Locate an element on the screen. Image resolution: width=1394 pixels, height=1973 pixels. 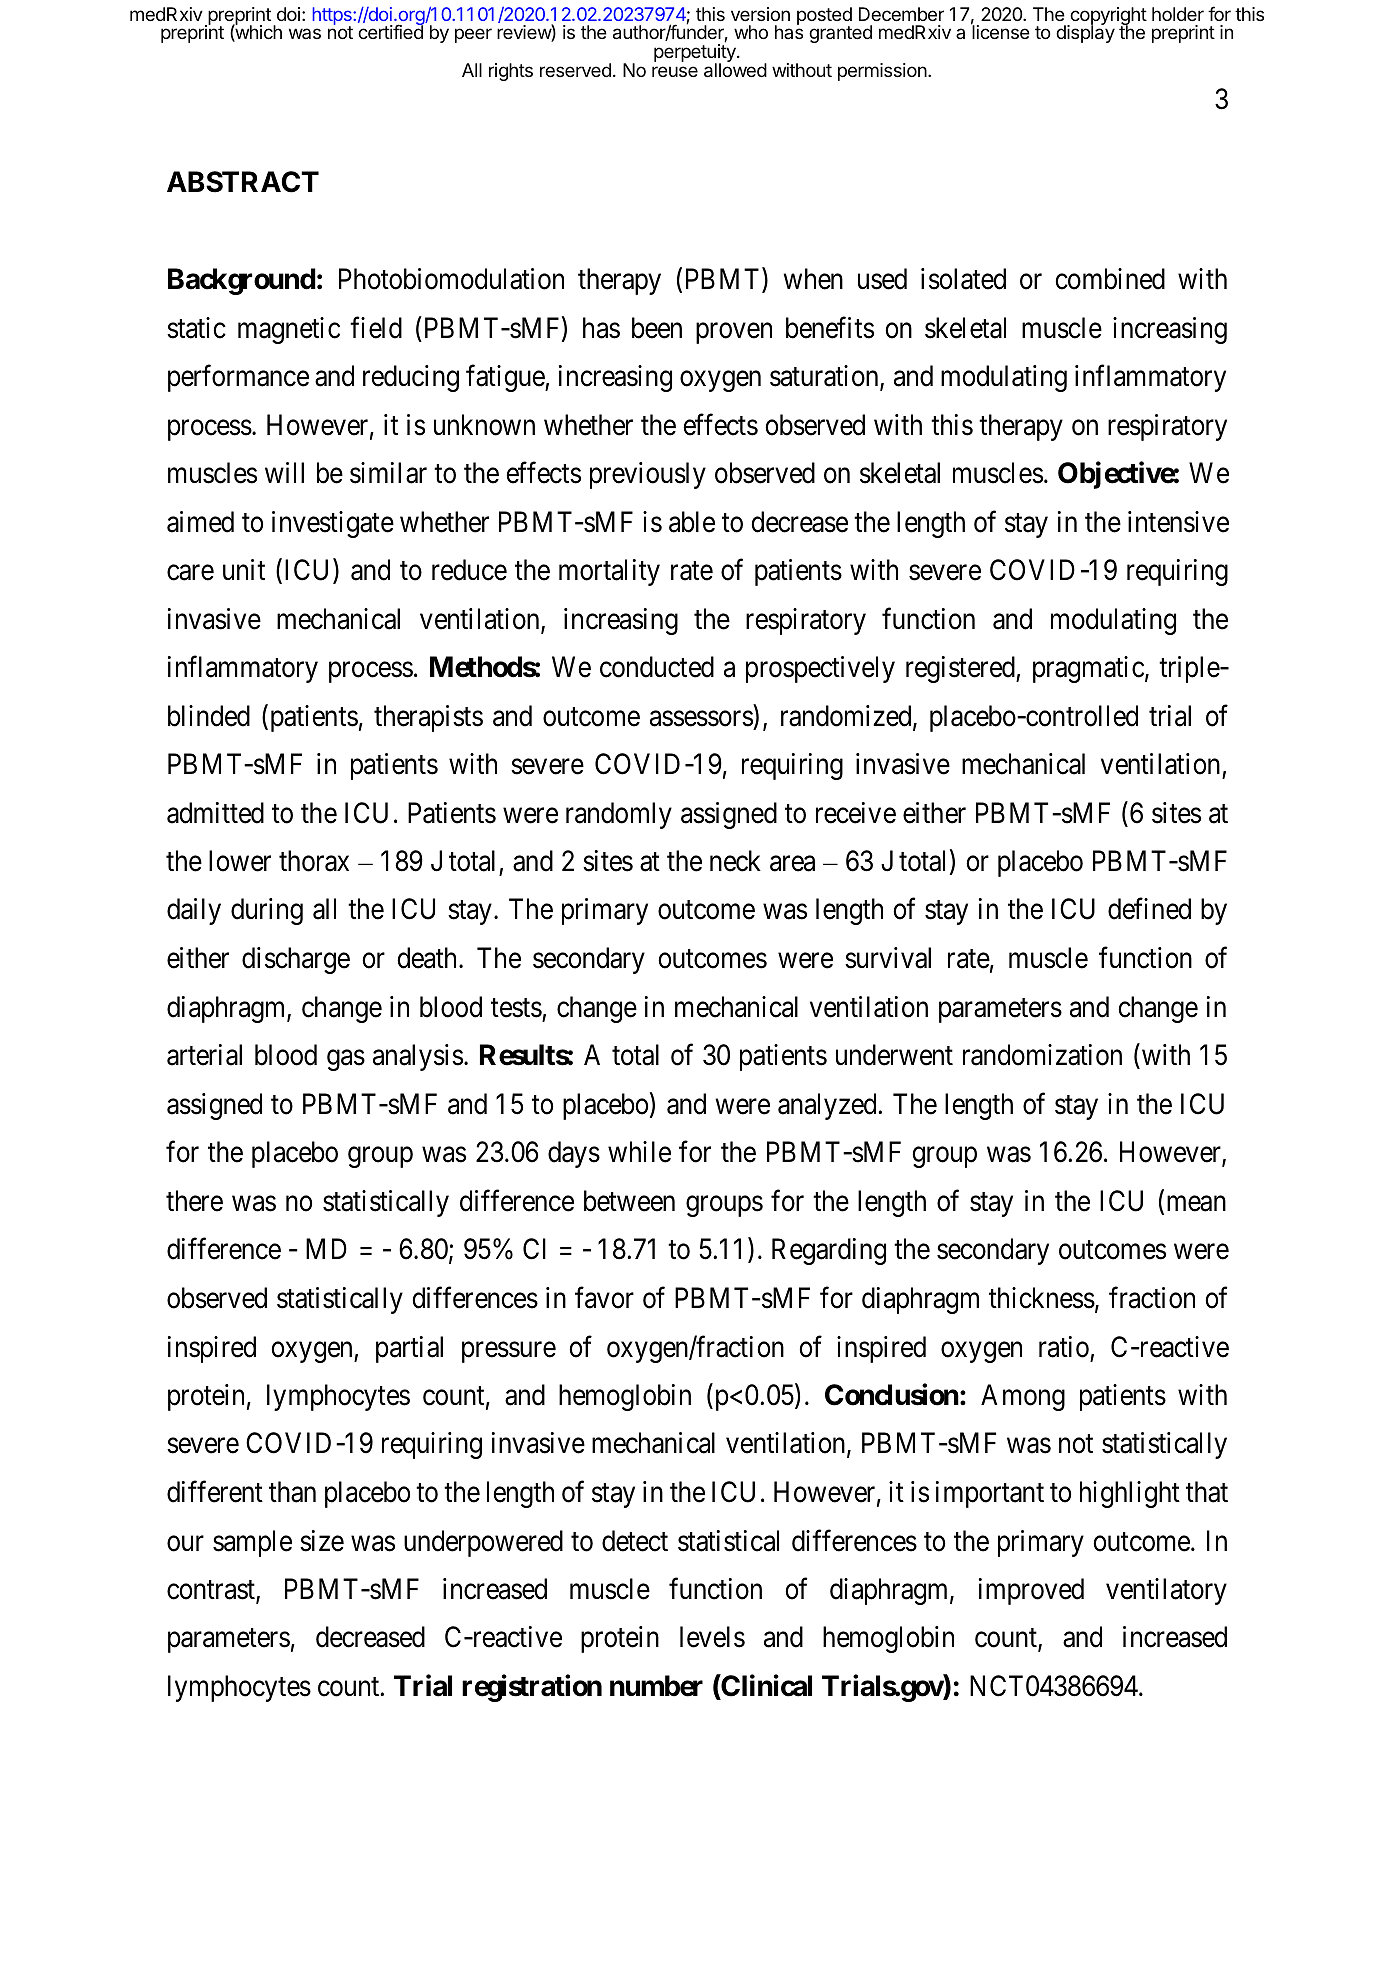
pragmatic is located at coordinates (1088, 669).
